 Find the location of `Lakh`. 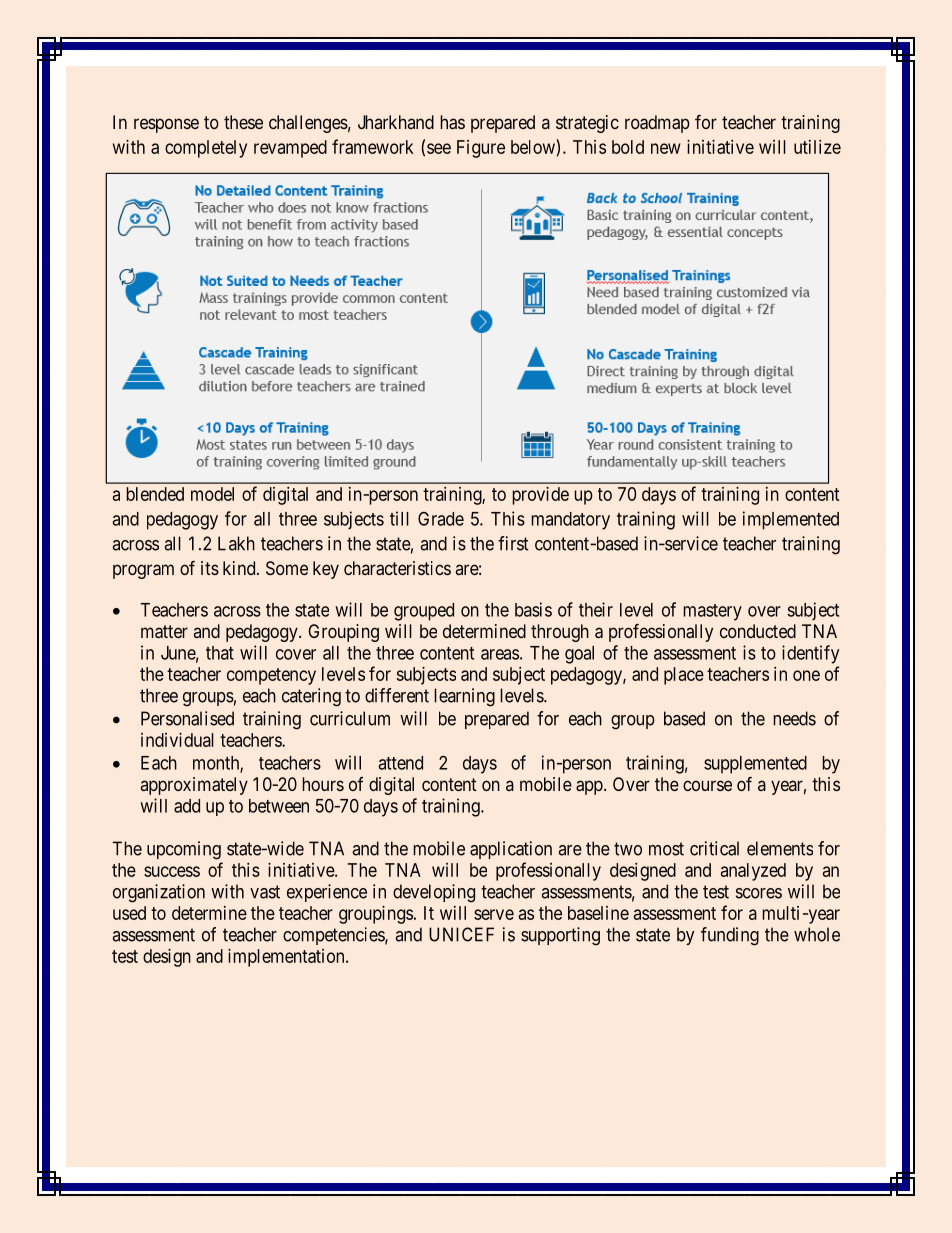

Lakh is located at coordinates (236, 543).
